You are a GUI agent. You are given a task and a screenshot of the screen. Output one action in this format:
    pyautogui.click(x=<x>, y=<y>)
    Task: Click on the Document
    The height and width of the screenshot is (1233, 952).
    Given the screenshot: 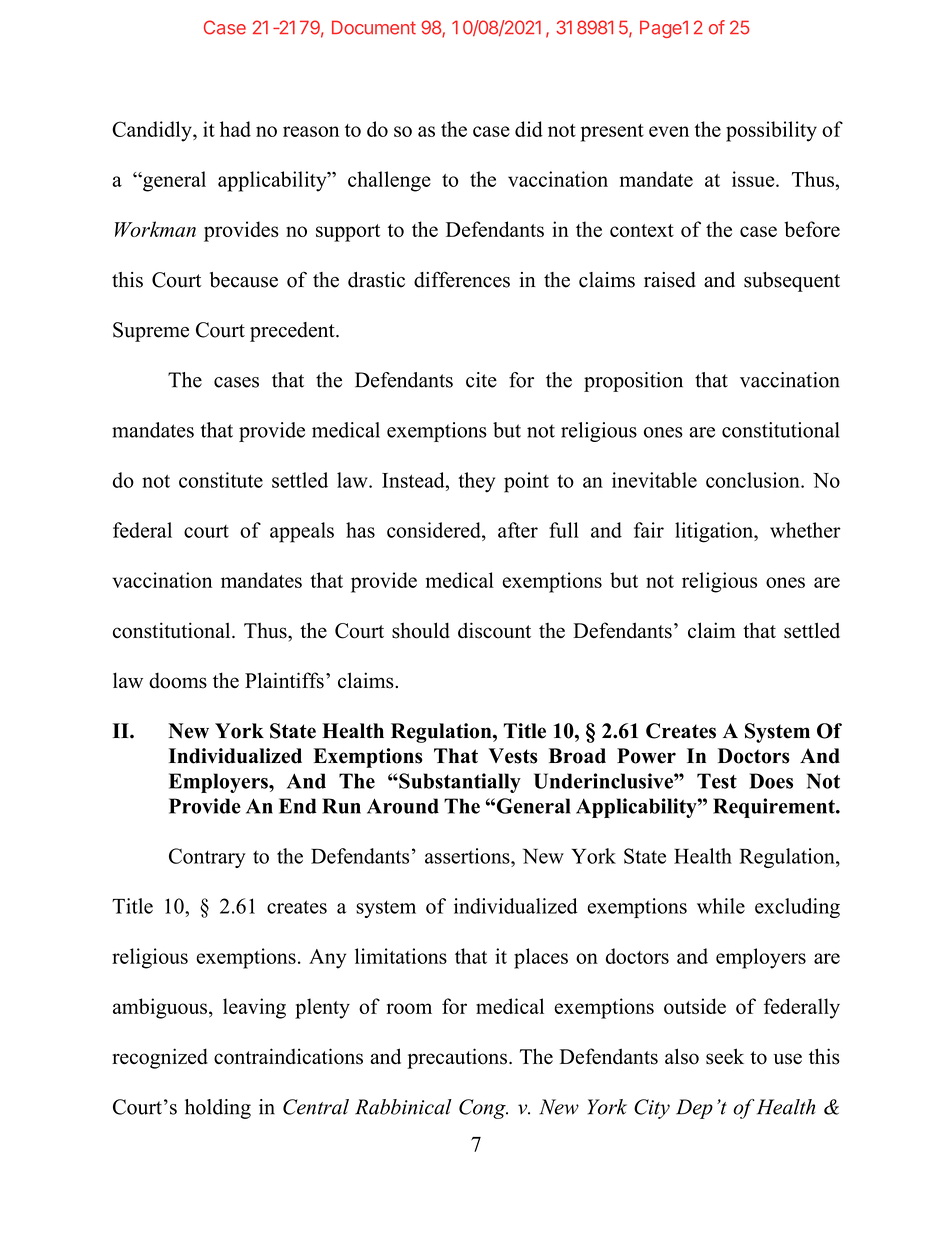 What is the action you would take?
    pyautogui.click(x=374, y=27)
